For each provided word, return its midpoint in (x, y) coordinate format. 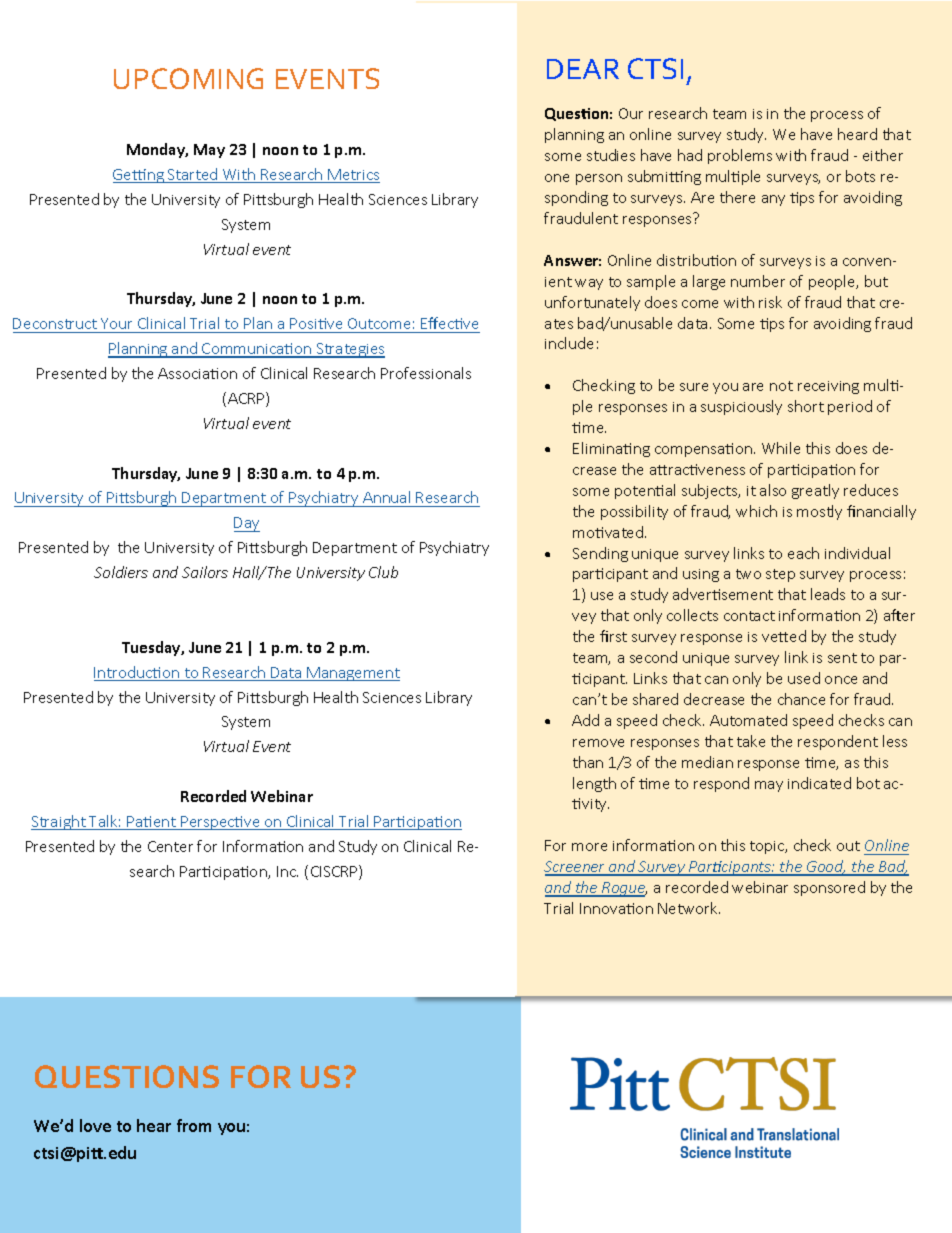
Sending (600, 554)
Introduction (138, 673)
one (557, 178)
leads (828, 594)
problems (740, 156)
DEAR (583, 69)
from (194, 1125)
